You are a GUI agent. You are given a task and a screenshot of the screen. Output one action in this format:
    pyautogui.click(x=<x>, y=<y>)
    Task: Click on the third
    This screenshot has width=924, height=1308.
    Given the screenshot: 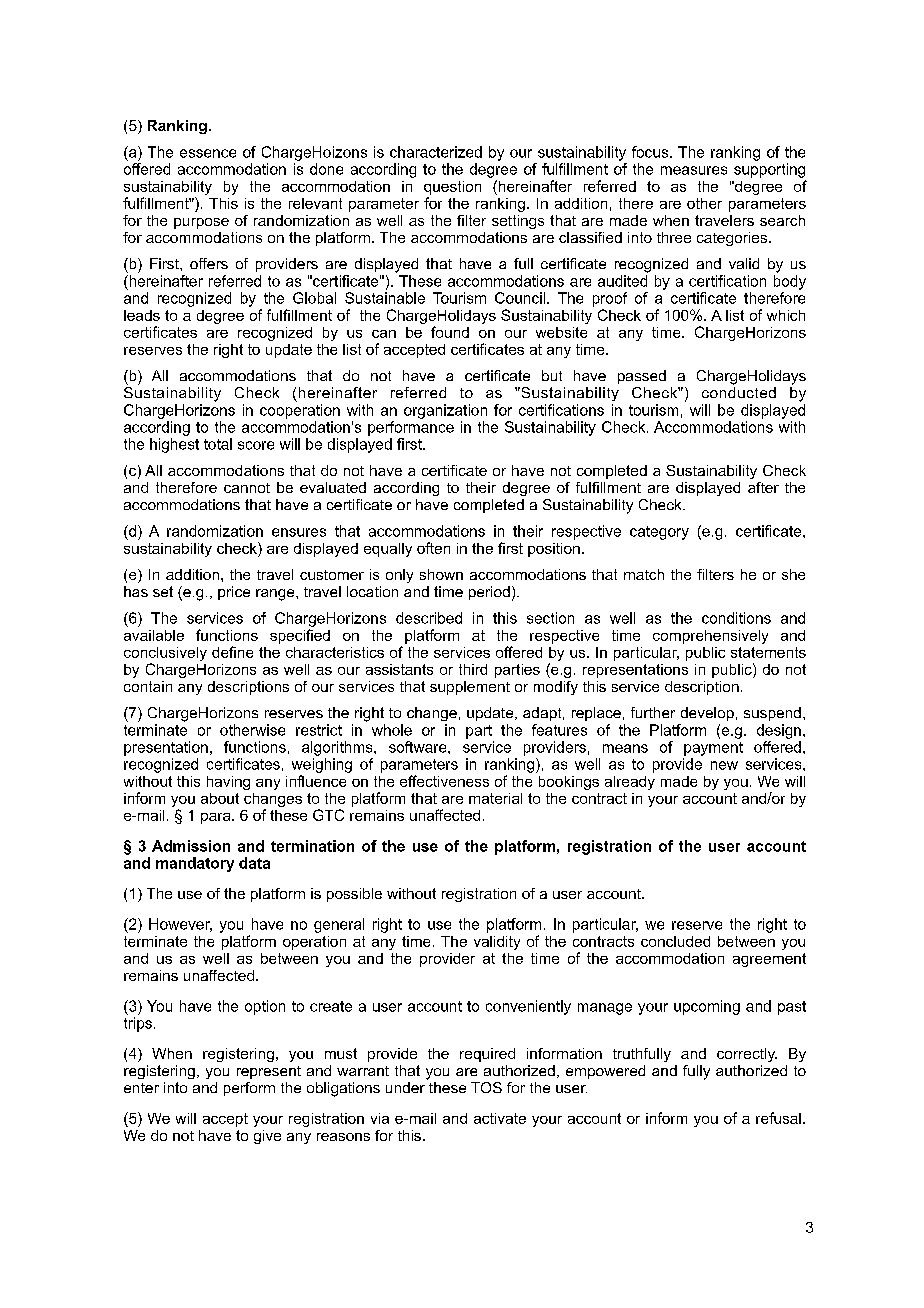 What is the action you would take?
    pyautogui.click(x=473, y=669)
